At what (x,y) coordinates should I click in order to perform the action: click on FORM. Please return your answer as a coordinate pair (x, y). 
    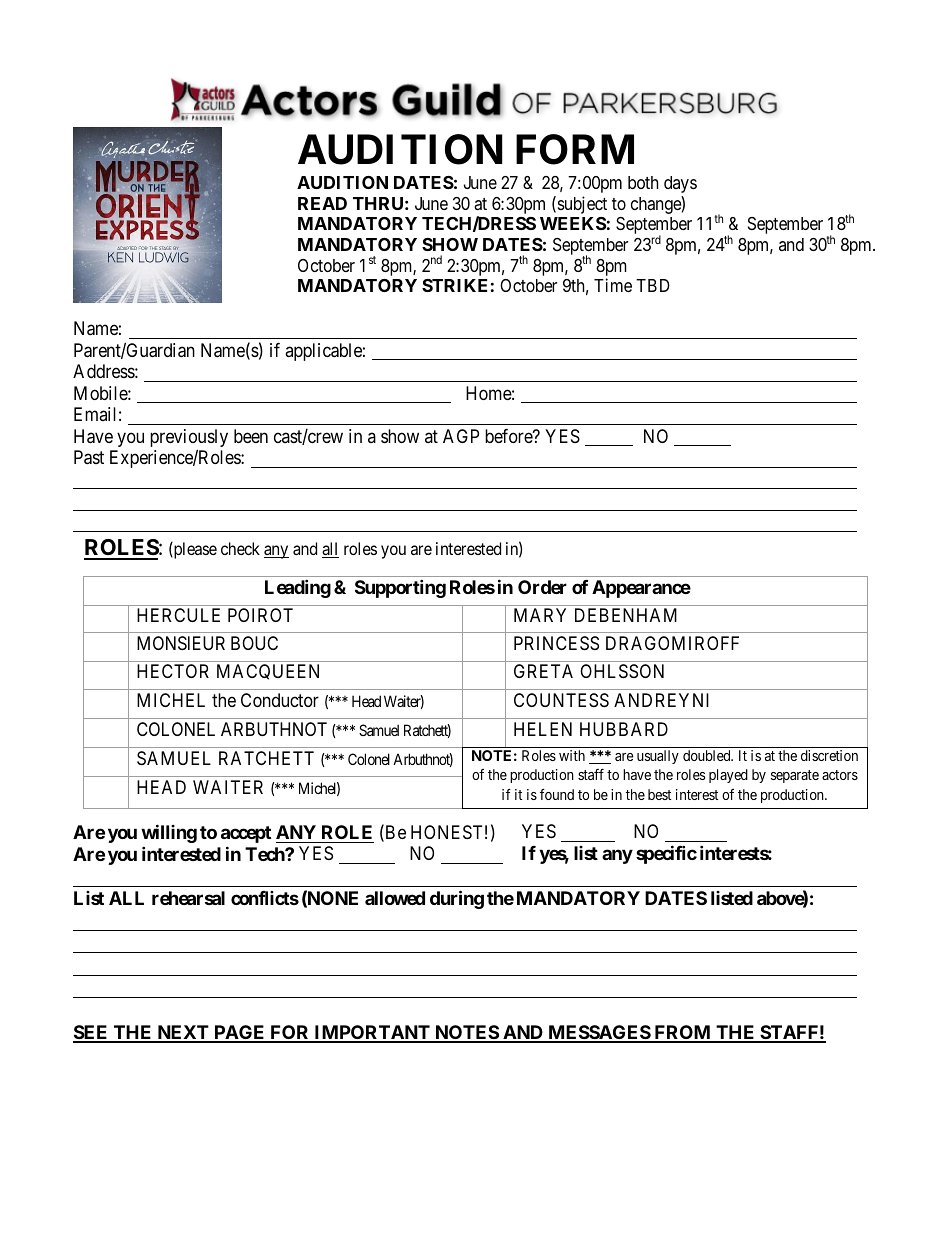
    Looking at the image, I should click on (575, 149).
